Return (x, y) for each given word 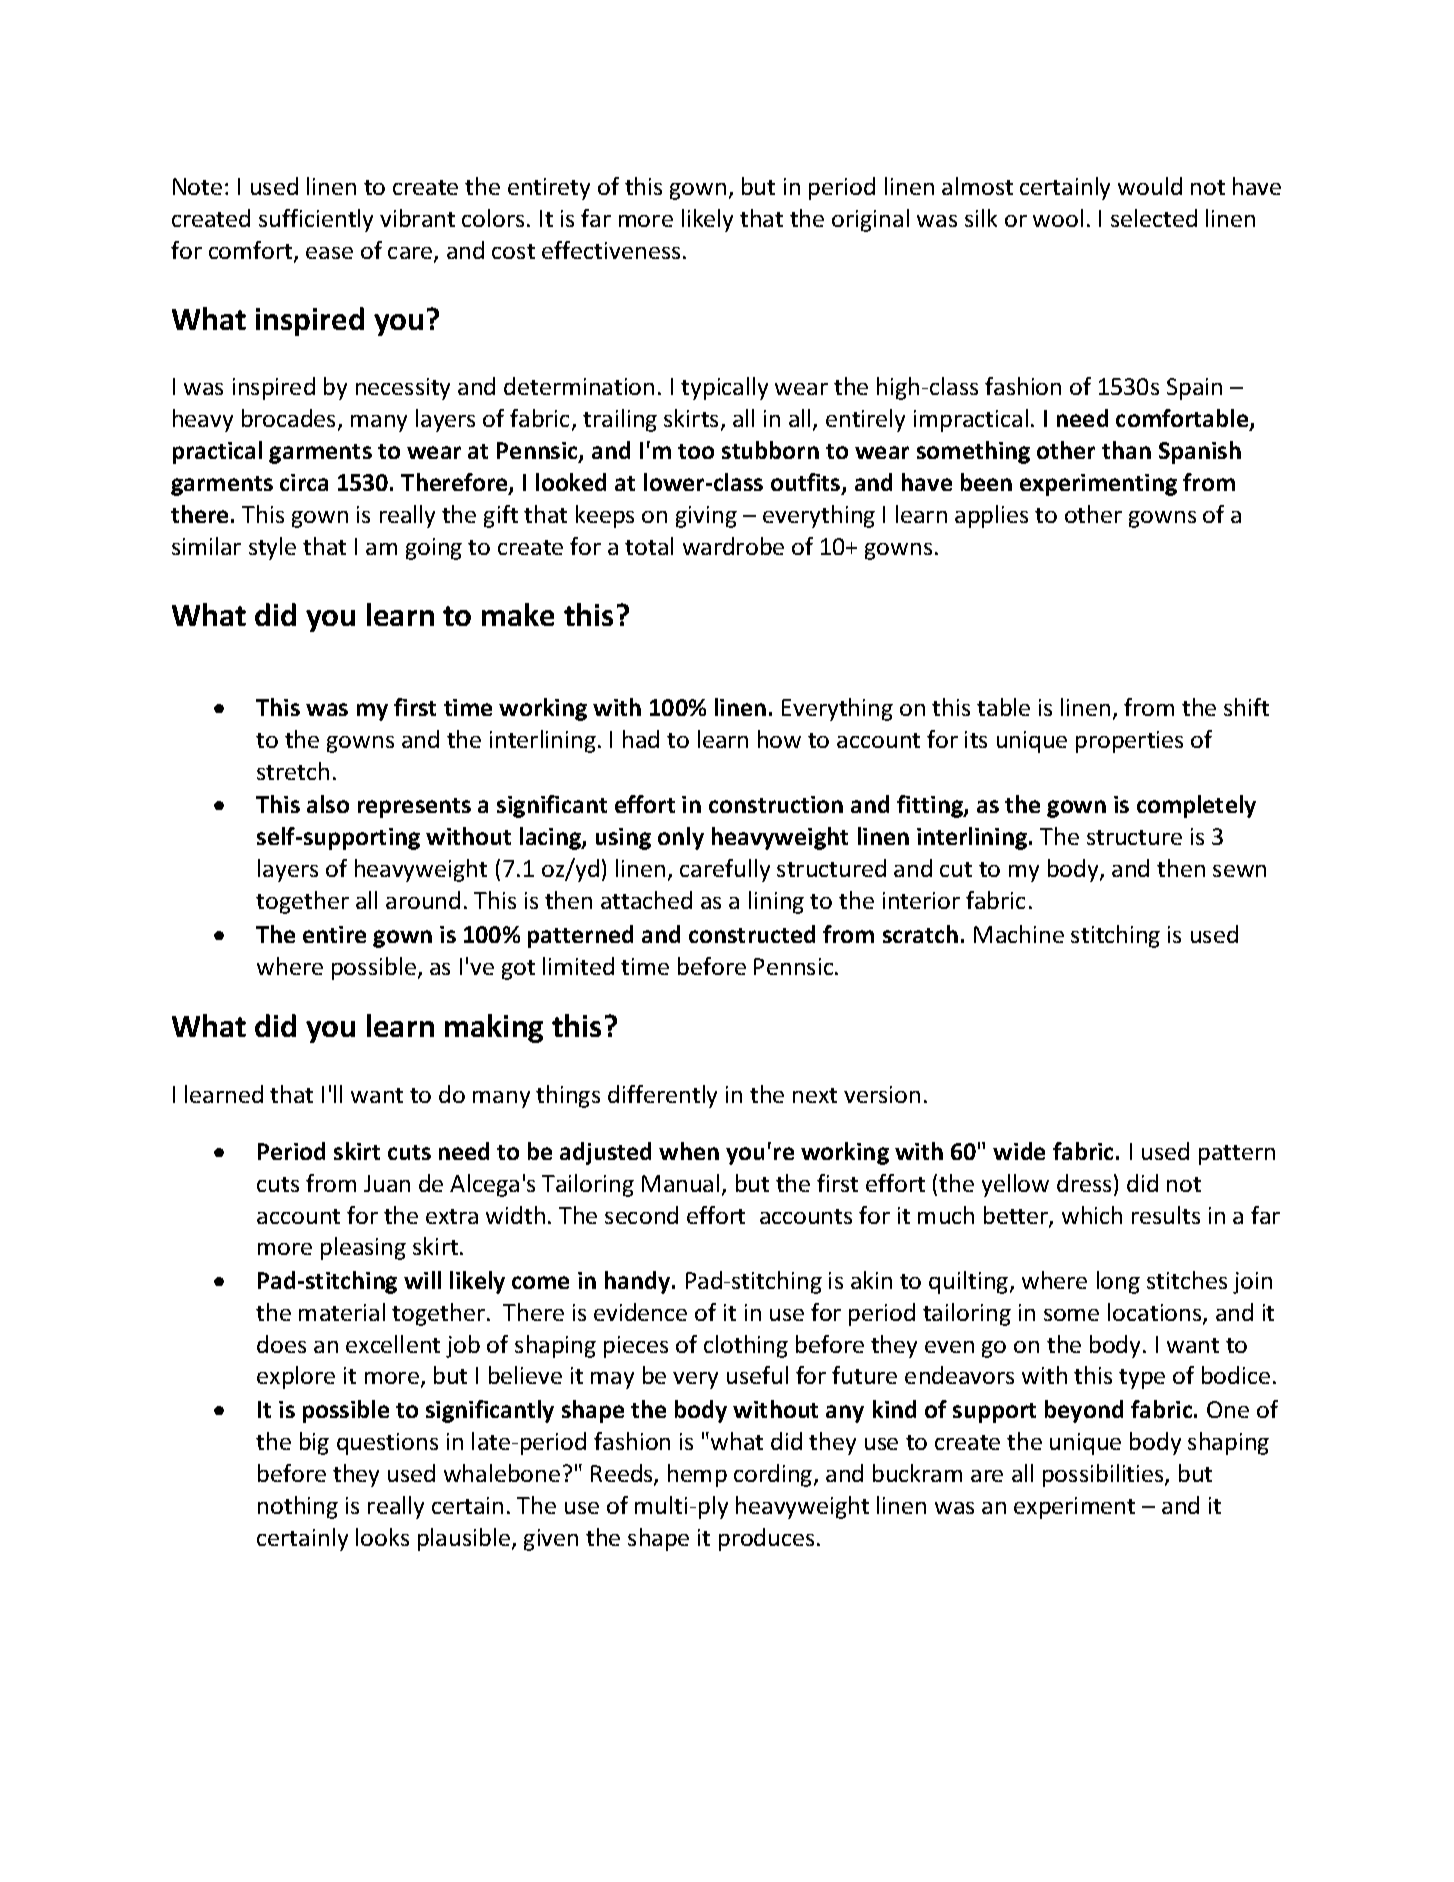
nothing (298, 1507)
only (681, 838)
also (328, 804)
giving (706, 517)
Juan (387, 1183)
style (272, 548)
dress (1084, 1183)
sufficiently (316, 220)
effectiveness (611, 250)
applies (991, 516)
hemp (697, 1475)
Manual (680, 1183)
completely (1196, 806)
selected (1154, 218)
